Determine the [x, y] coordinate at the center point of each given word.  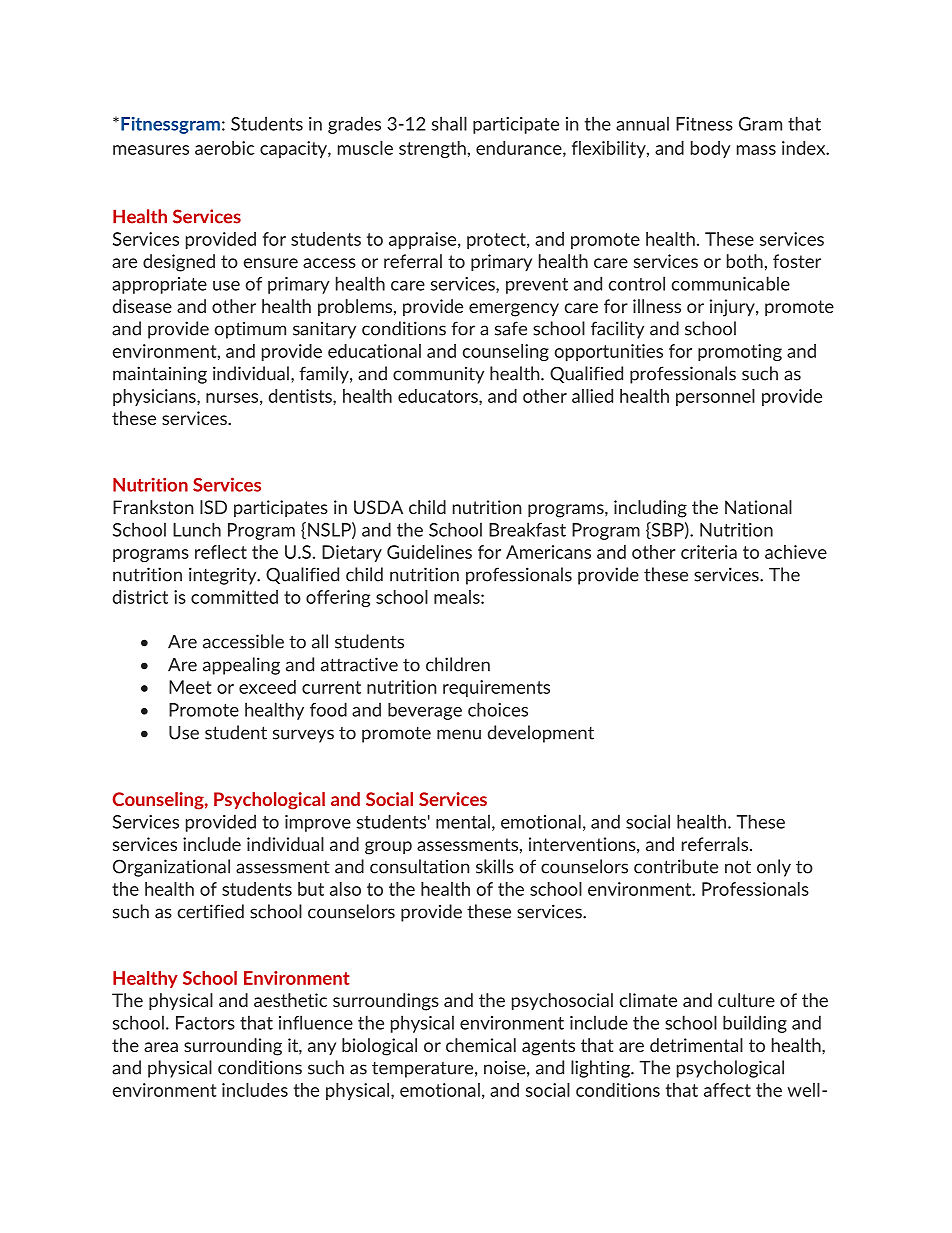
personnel [715, 397]
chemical [481, 1045]
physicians [155, 397]
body [711, 149]
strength [432, 149]
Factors [205, 1023]
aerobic [225, 148]
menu [459, 734]
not [738, 867]
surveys [303, 736]
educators [439, 397]
